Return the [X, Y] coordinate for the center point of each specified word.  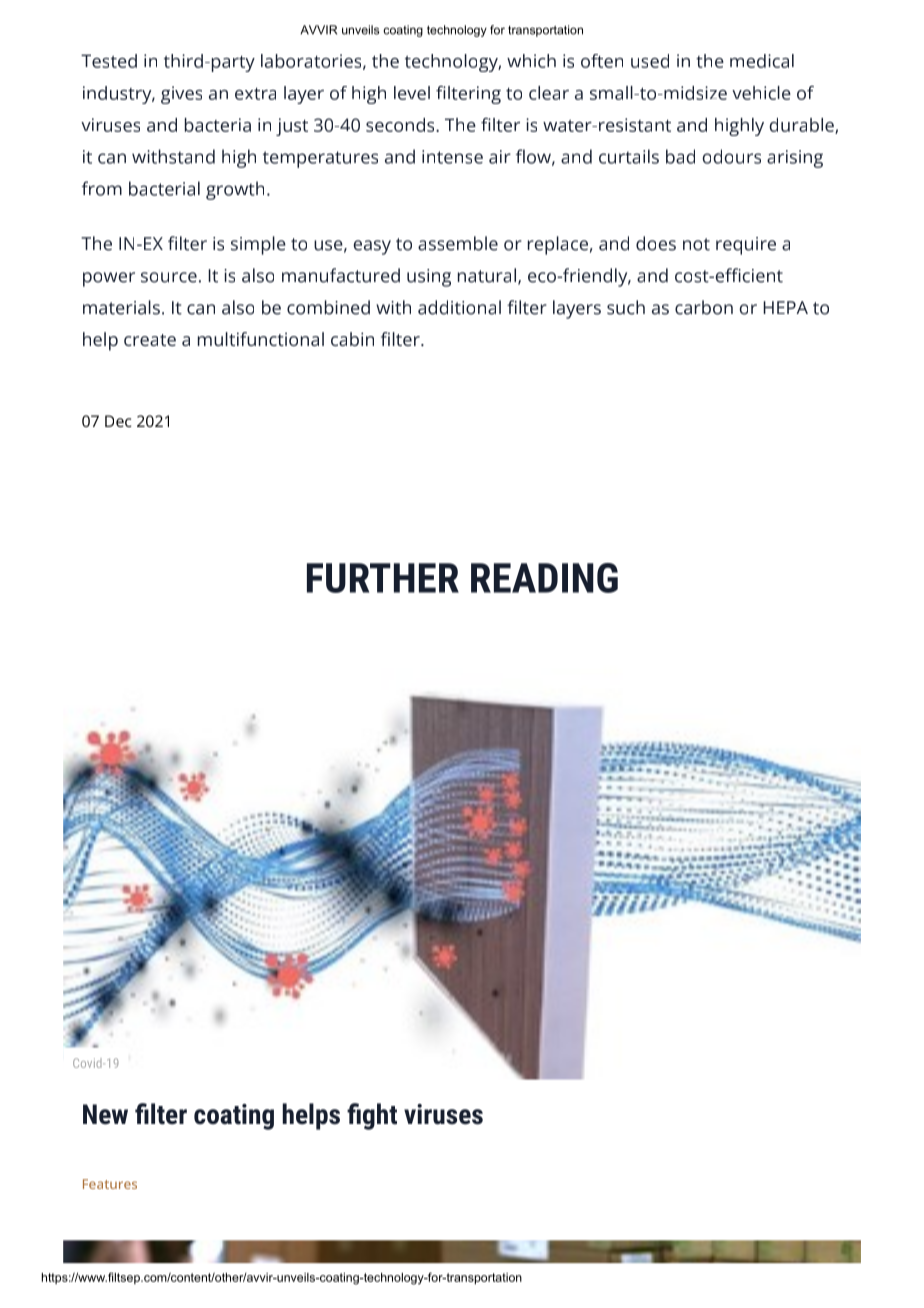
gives [181, 95]
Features [110, 1184]
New [105, 1114]
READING [544, 578]
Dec [118, 421]
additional [459, 307]
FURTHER [383, 578]
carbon [704, 307]
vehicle [761, 93]
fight [372, 1116]
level [412, 93]
